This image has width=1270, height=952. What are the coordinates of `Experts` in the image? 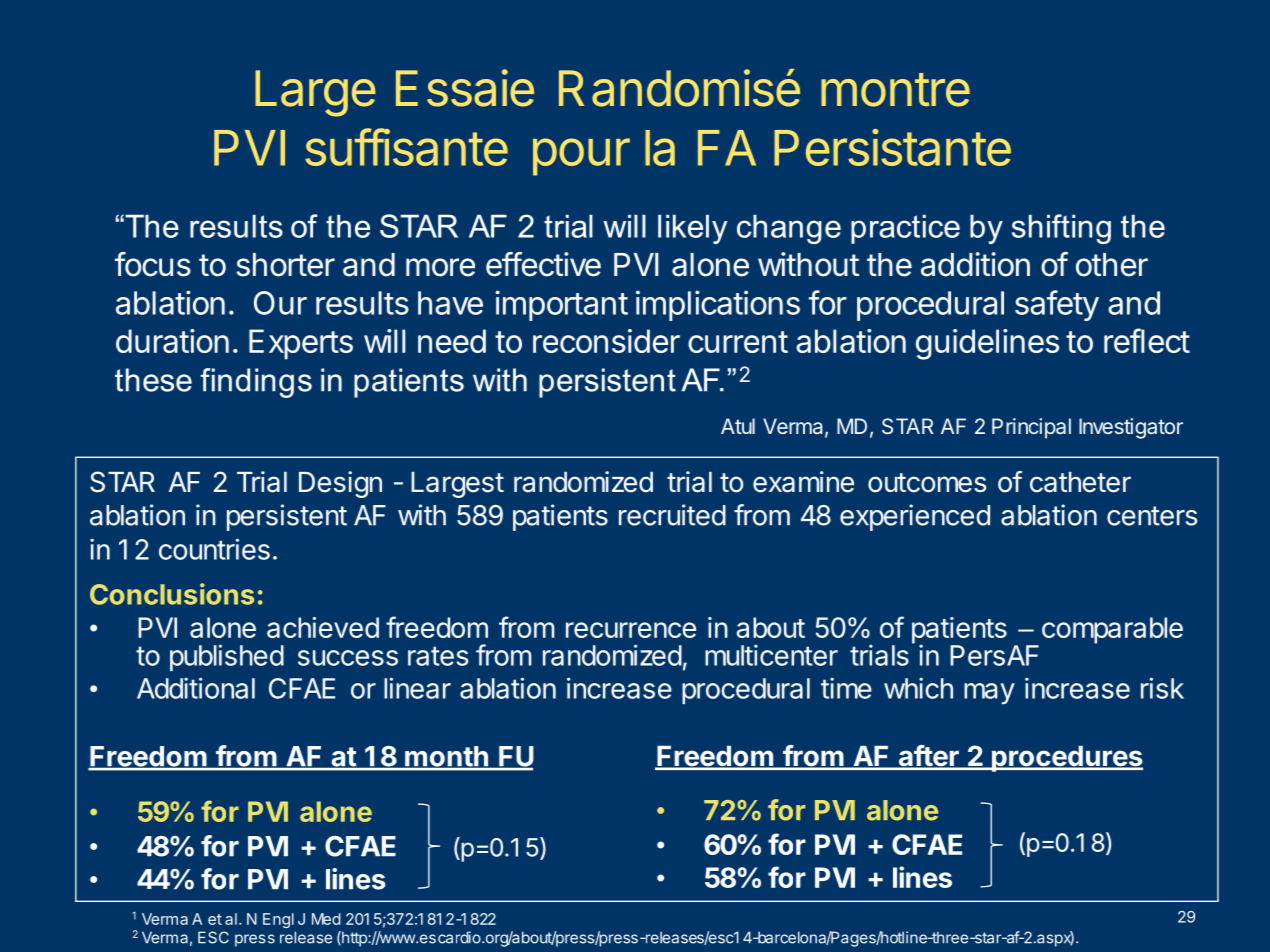 It's located at (301, 344).
